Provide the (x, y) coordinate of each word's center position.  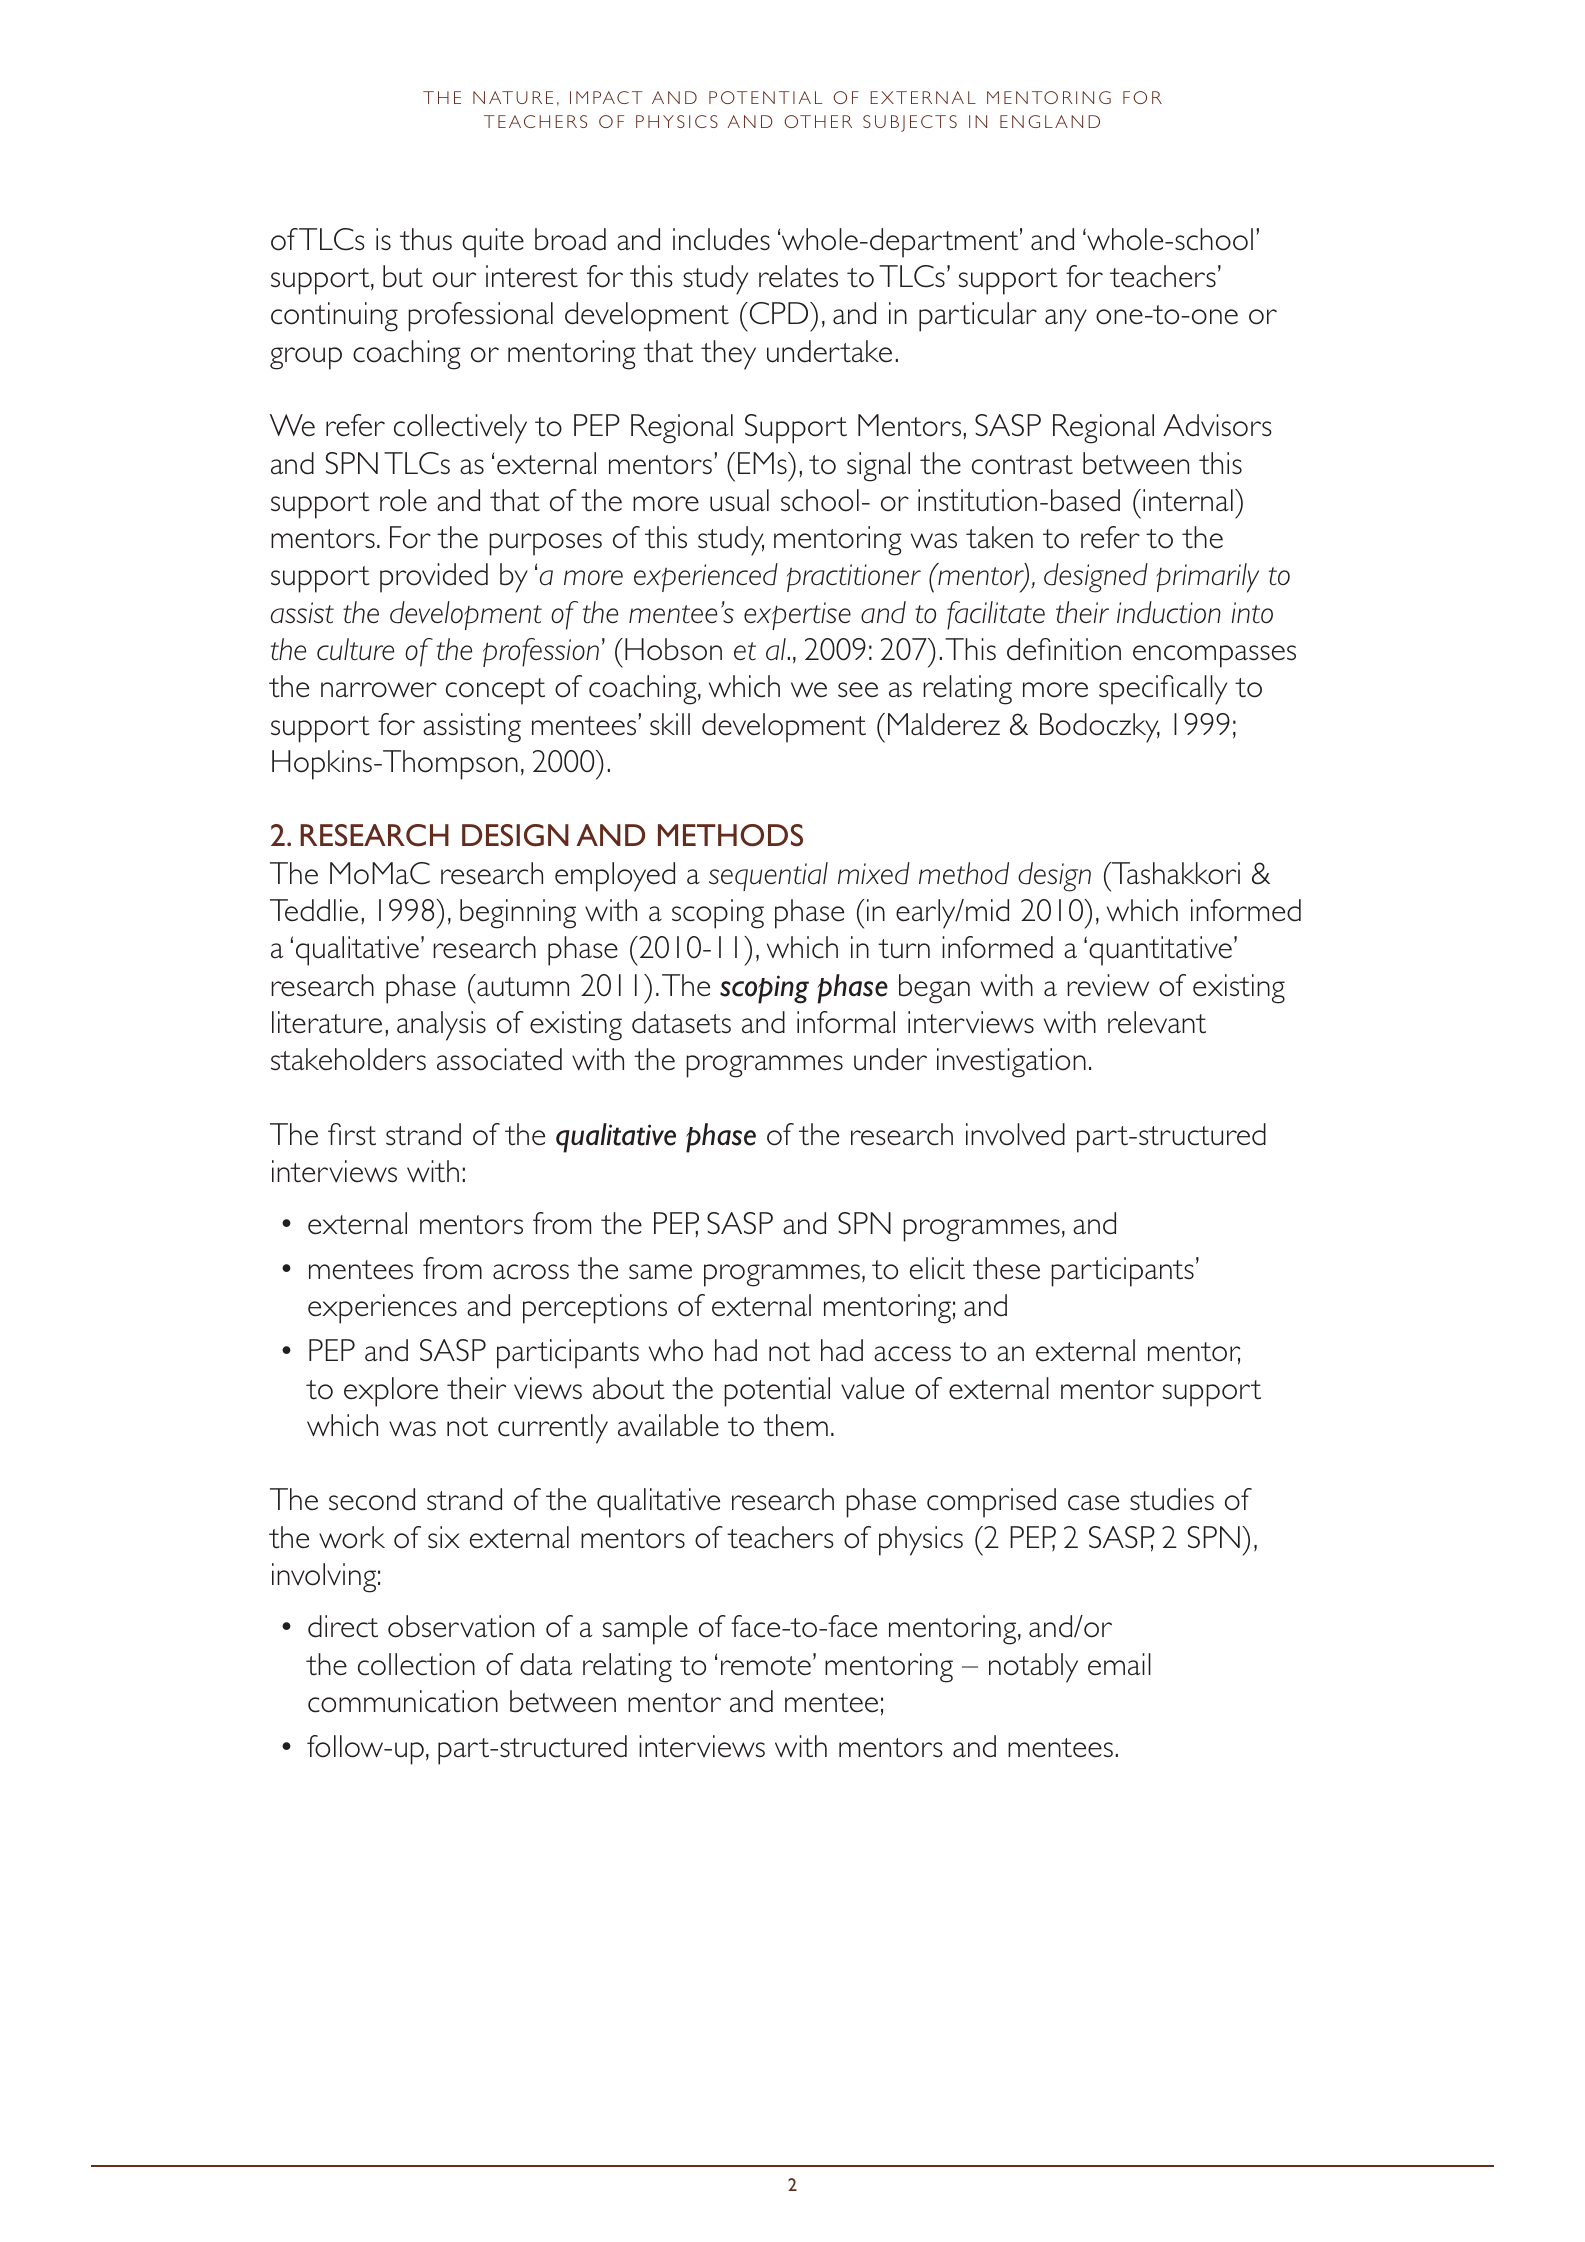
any (1066, 320)
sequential (768, 876)
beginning (518, 914)
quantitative (1160, 951)
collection (416, 1664)
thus (426, 239)
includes (721, 239)
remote (766, 1666)
